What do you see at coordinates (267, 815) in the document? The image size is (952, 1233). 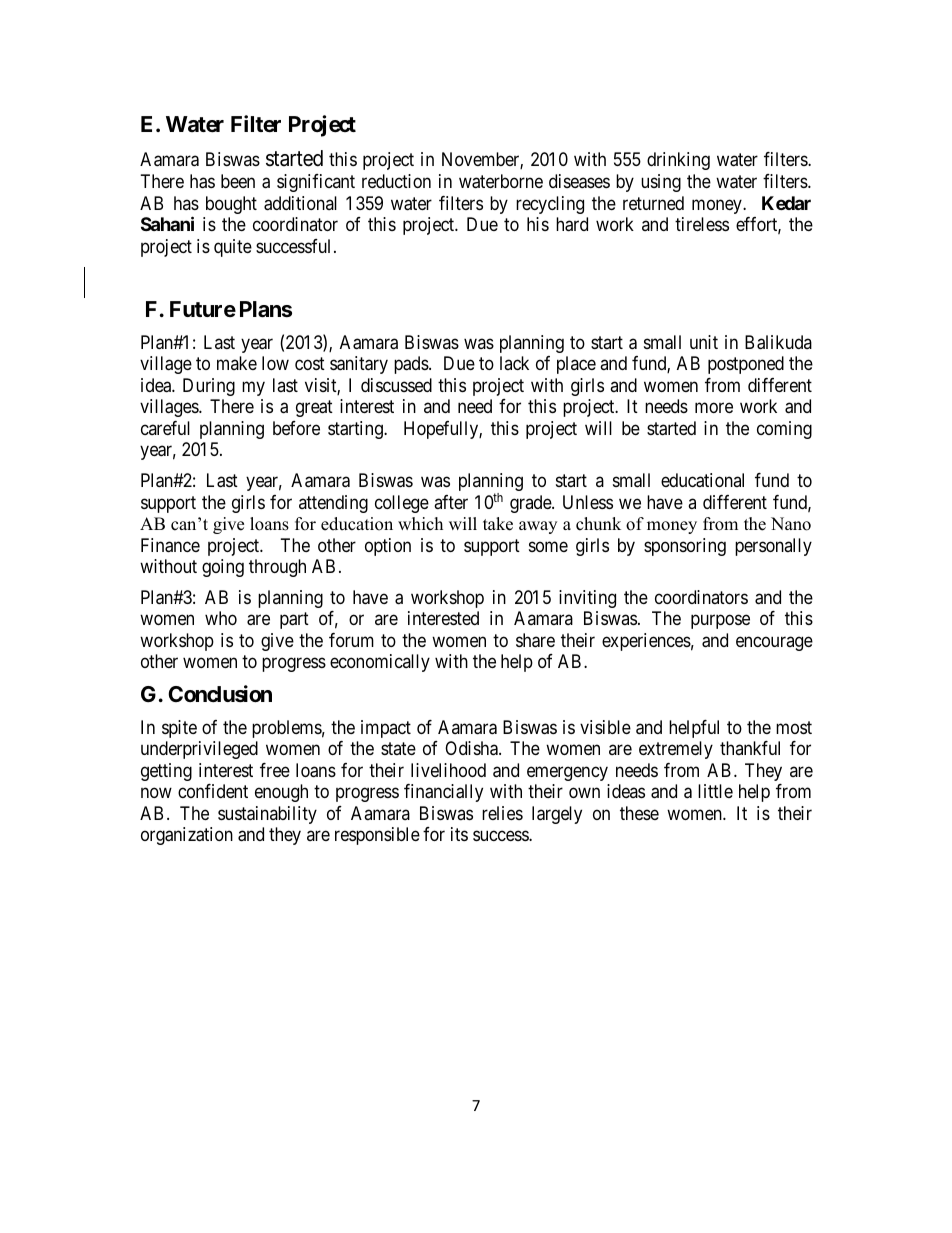 I see `sustainability` at bounding box center [267, 815].
